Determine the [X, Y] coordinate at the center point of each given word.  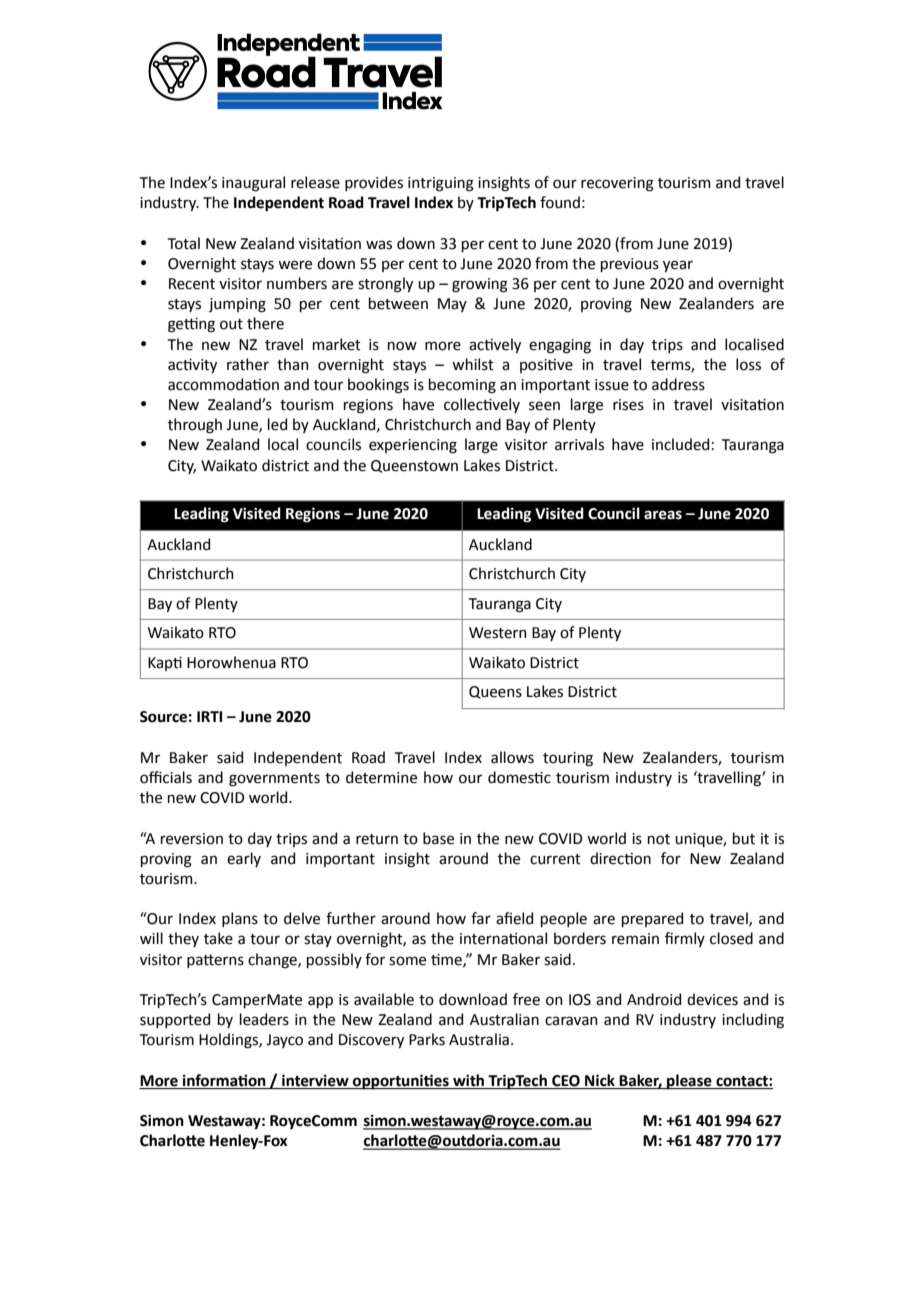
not [659, 839]
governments [274, 780]
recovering [617, 184]
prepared [652, 919]
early [244, 859]
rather [248, 364]
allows [512, 757]
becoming [462, 386]
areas [663, 515]
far [481, 918]
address [678, 384]
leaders [264, 1019]
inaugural [253, 184]
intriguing [441, 184]
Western [498, 633]
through [195, 426]
